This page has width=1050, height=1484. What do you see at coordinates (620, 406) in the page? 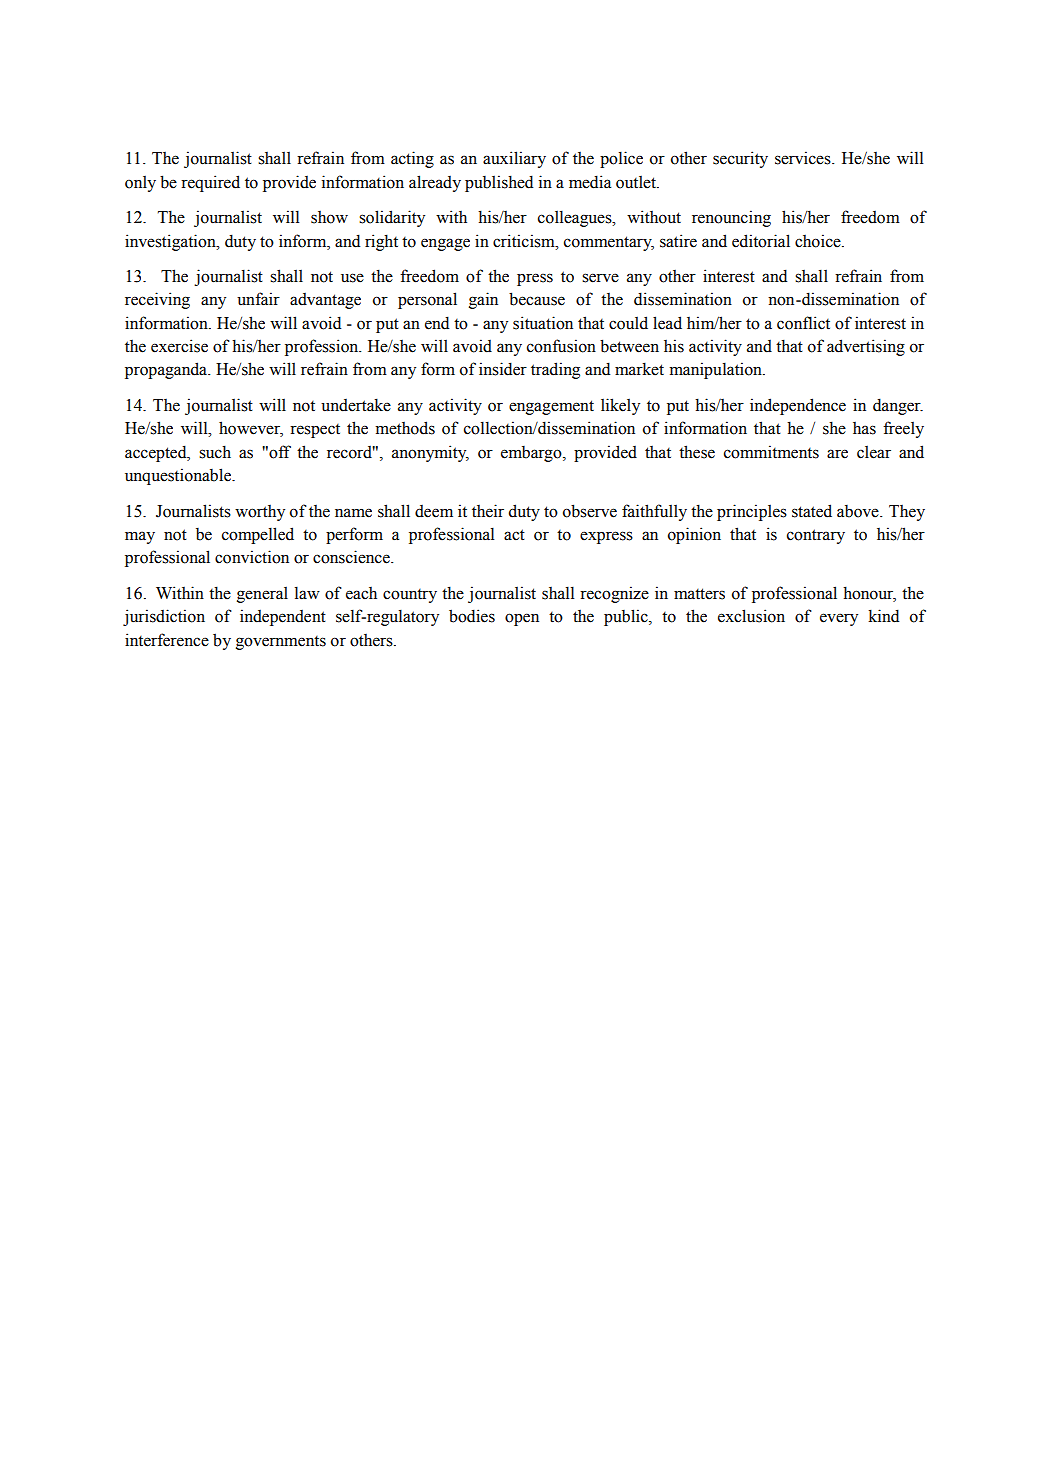
I see `likely` at bounding box center [620, 406].
